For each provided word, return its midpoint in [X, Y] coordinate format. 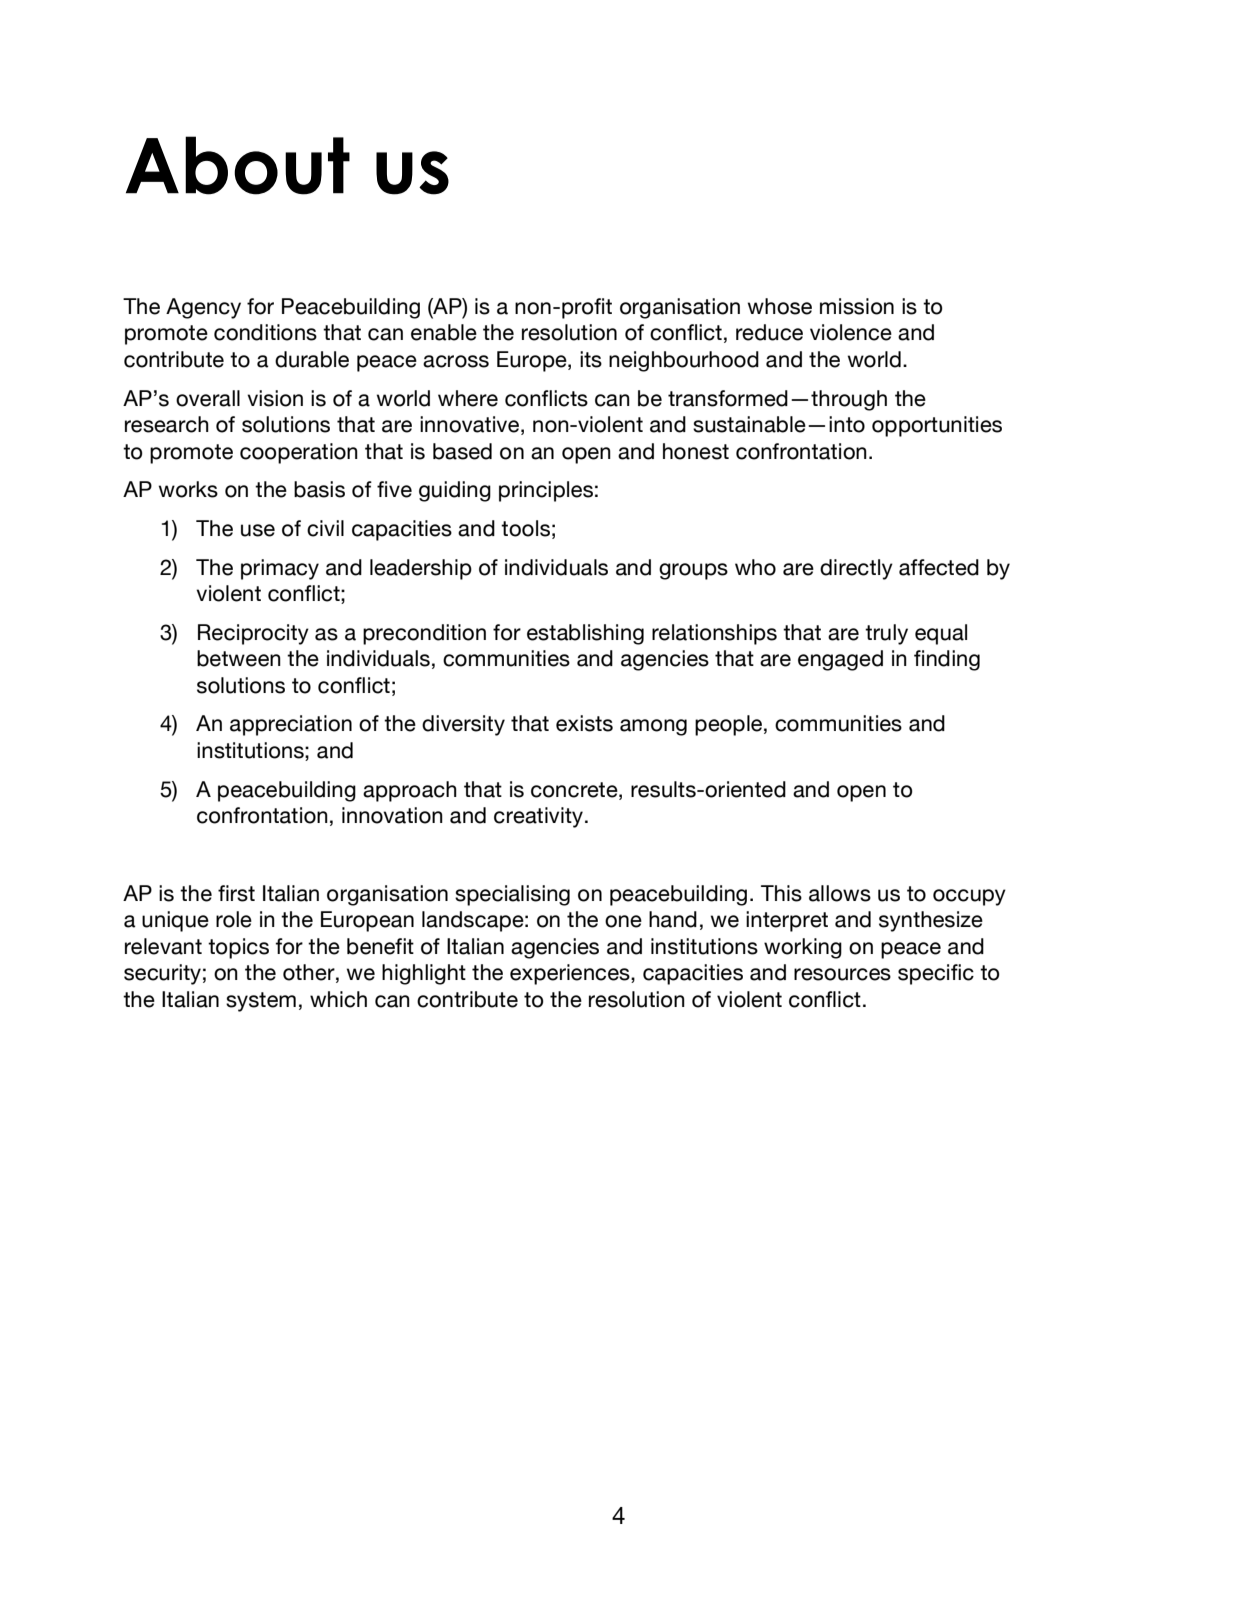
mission [857, 306]
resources [842, 974]
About [238, 165]
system [261, 1002]
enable [444, 332]
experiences [571, 974]
